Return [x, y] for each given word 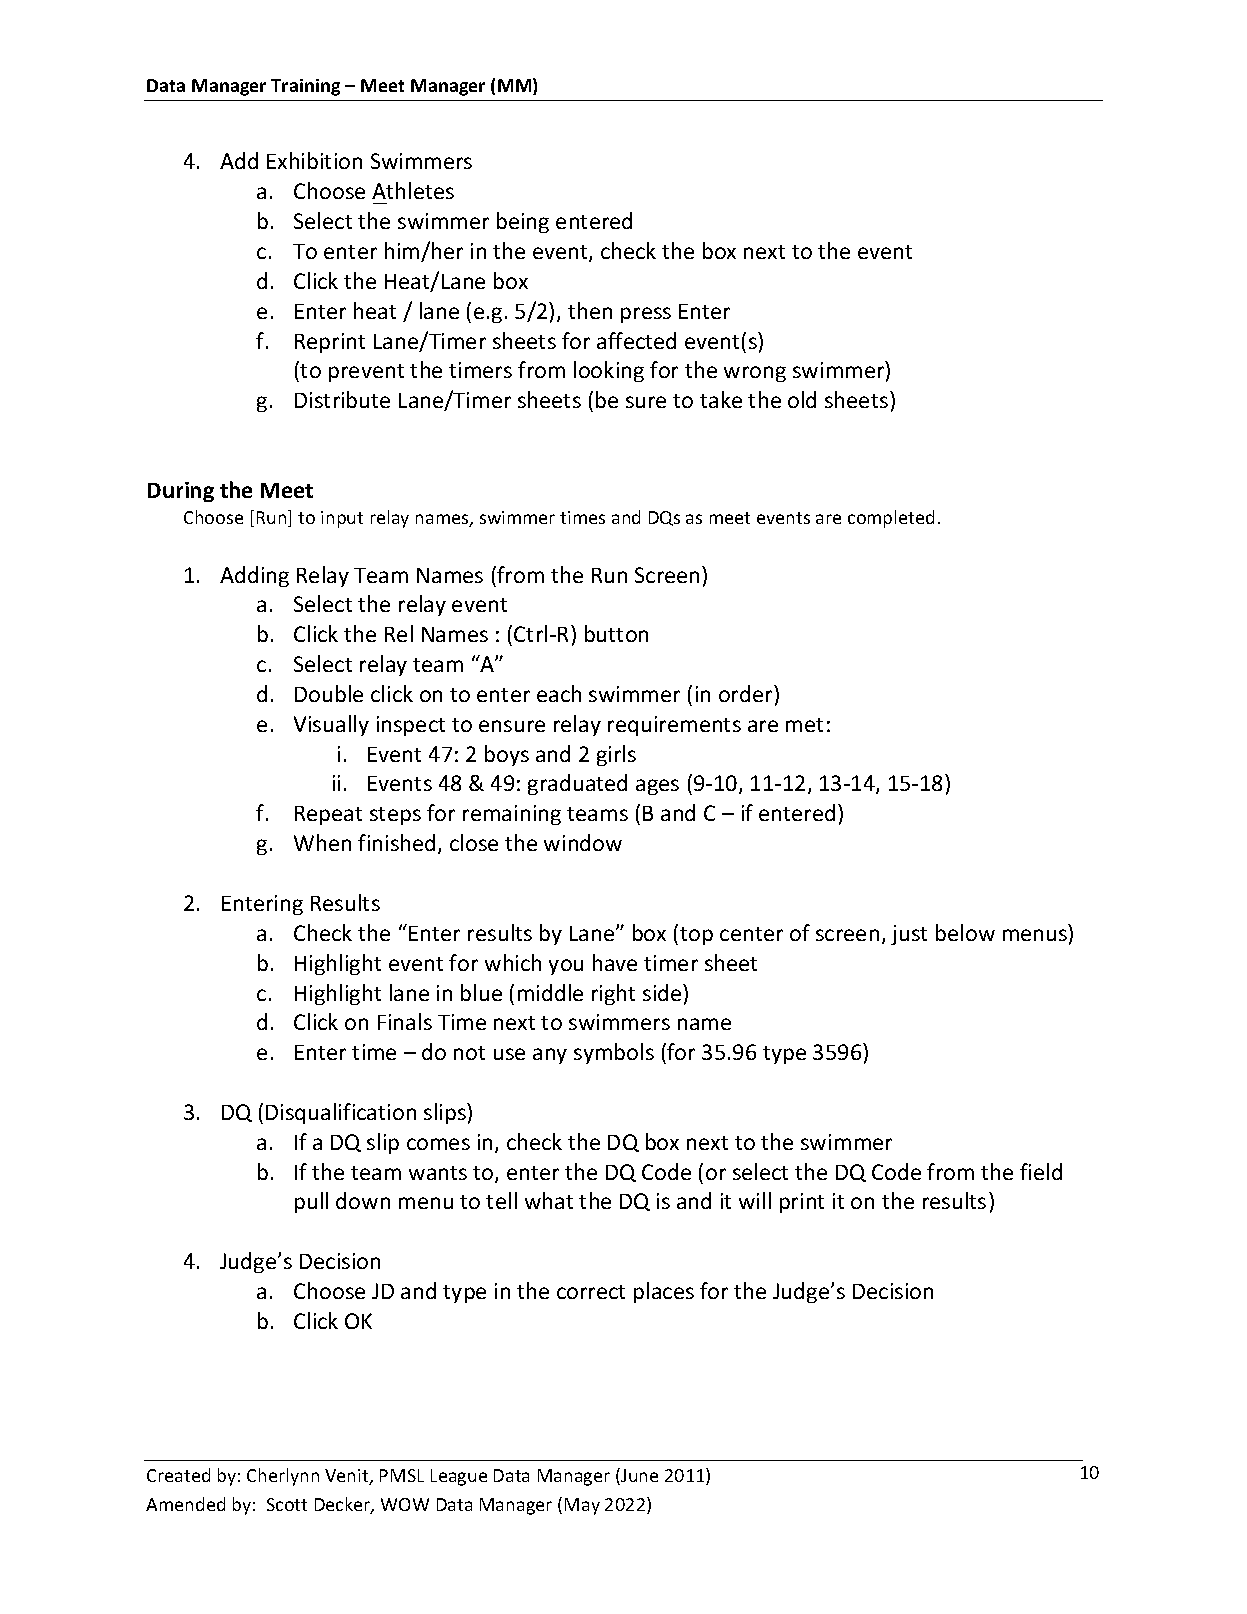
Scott [287, 1504]
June [638, 1476]
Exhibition [314, 160]
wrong [755, 374]
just [909, 935]
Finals [405, 1021]
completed [891, 519]
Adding [254, 576]
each [559, 693]
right [613, 994]
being [523, 222]
